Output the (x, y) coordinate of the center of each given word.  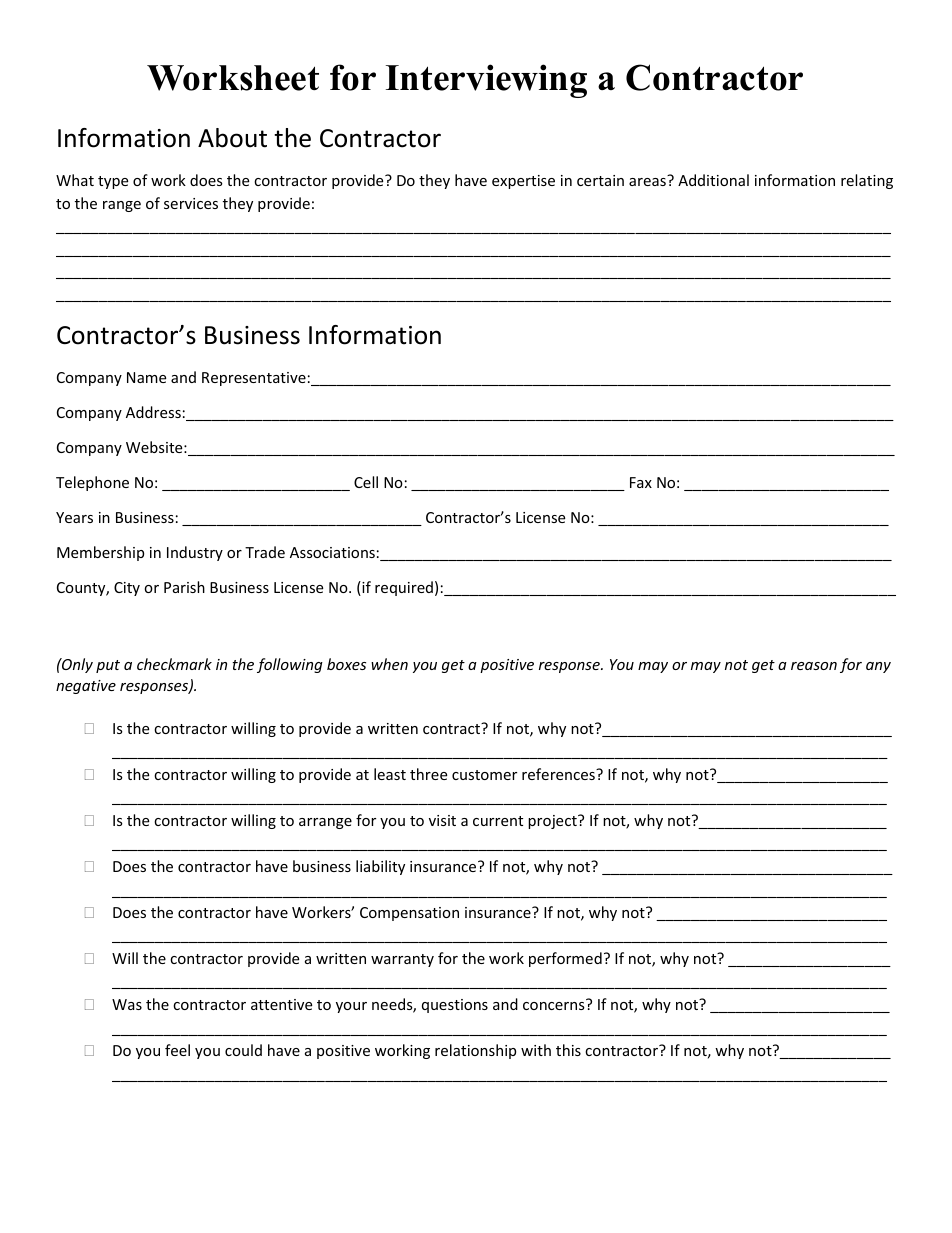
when (389, 664)
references (559, 774)
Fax (641, 482)
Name (146, 377)
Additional (713, 180)
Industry (195, 553)
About (232, 138)
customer (484, 775)
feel (177, 1050)
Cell (366, 482)
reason (814, 666)
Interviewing (486, 81)
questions (455, 1006)
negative (86, 687)
